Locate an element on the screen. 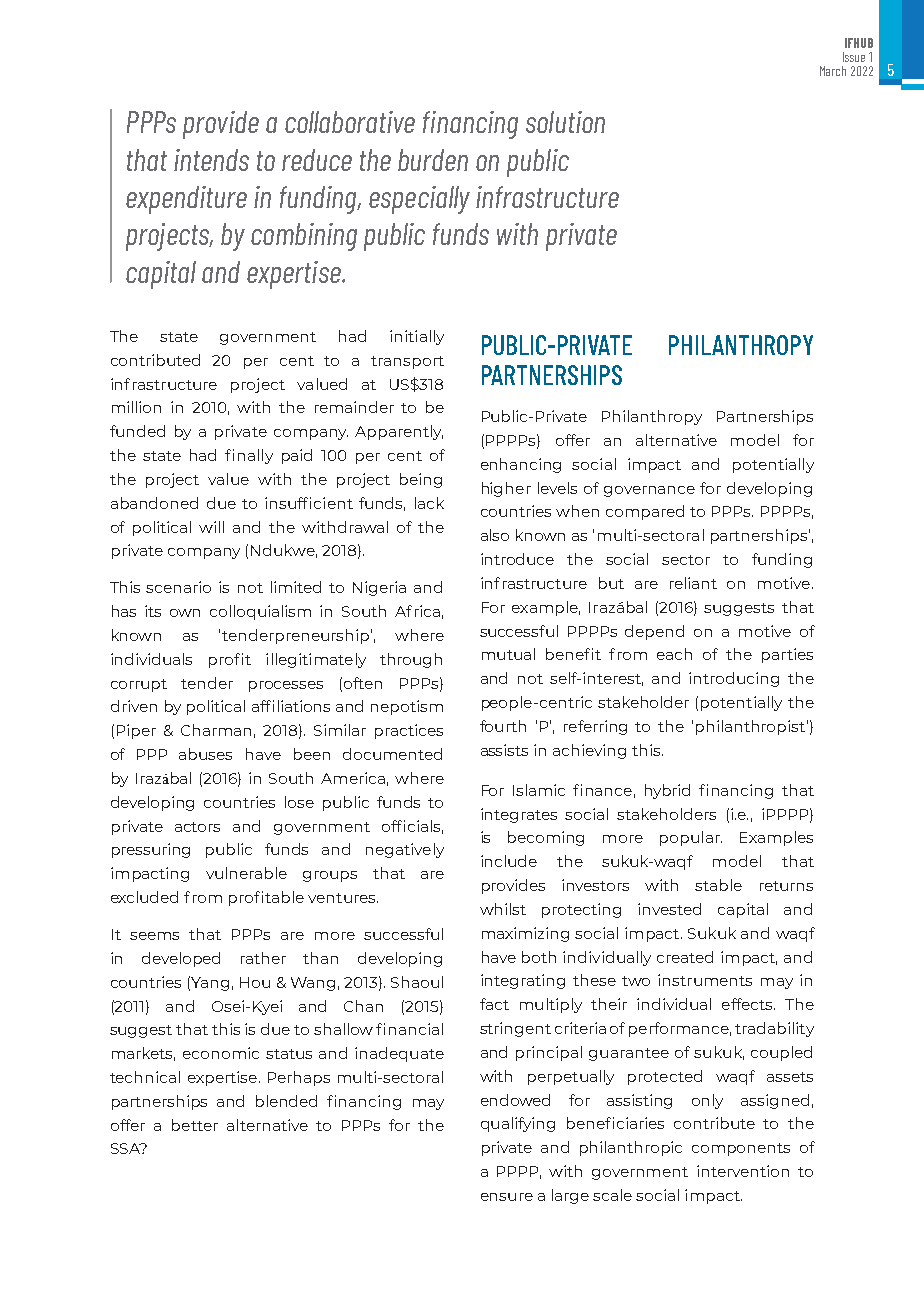 The width and height of the screenshot is (924, 1308). better is located at coordinates (195, 1125).
